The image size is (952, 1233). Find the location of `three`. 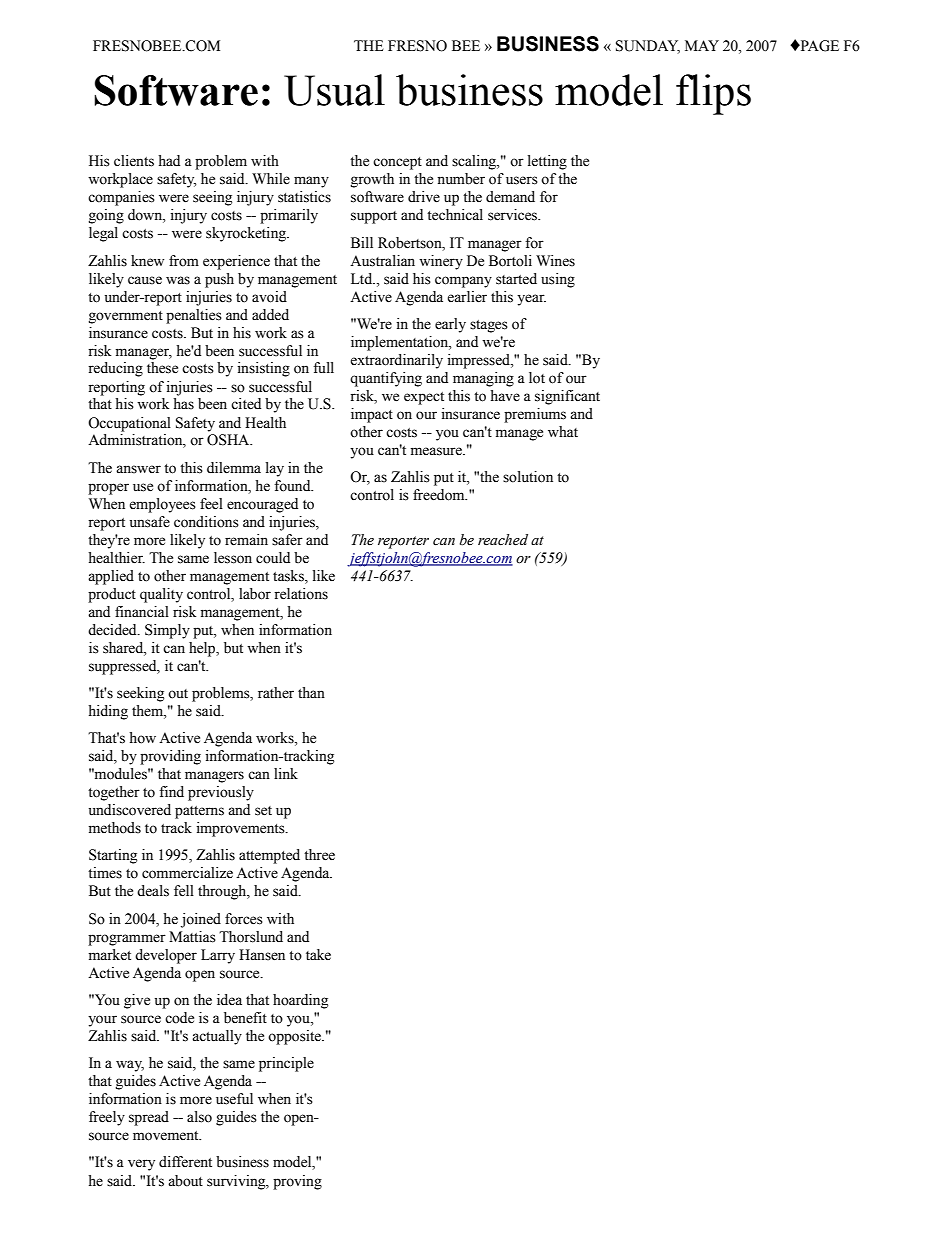

three is located at coordinates (319, 855).
